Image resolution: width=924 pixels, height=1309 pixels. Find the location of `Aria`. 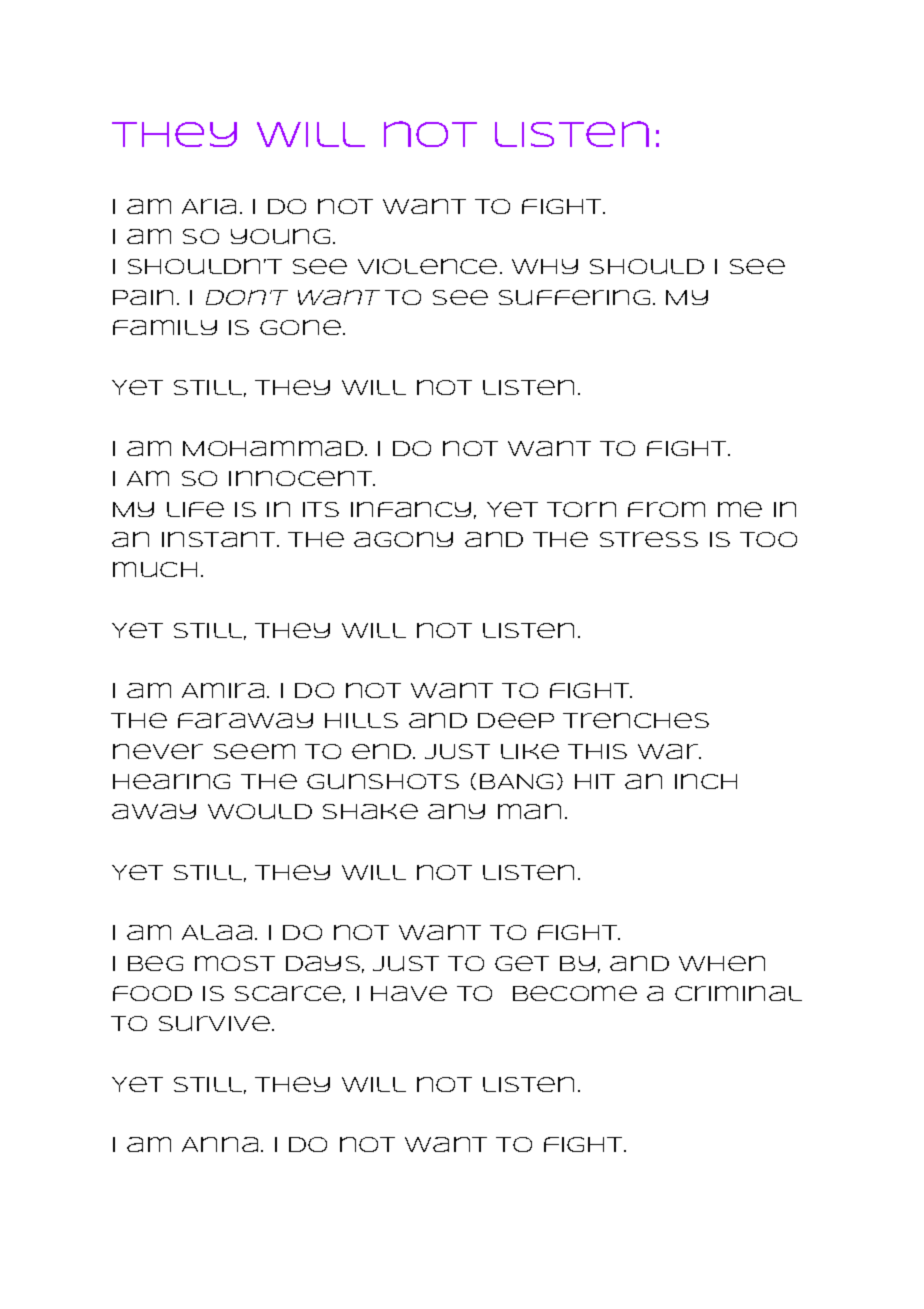

Aria is located at coordinates (209, 206).
